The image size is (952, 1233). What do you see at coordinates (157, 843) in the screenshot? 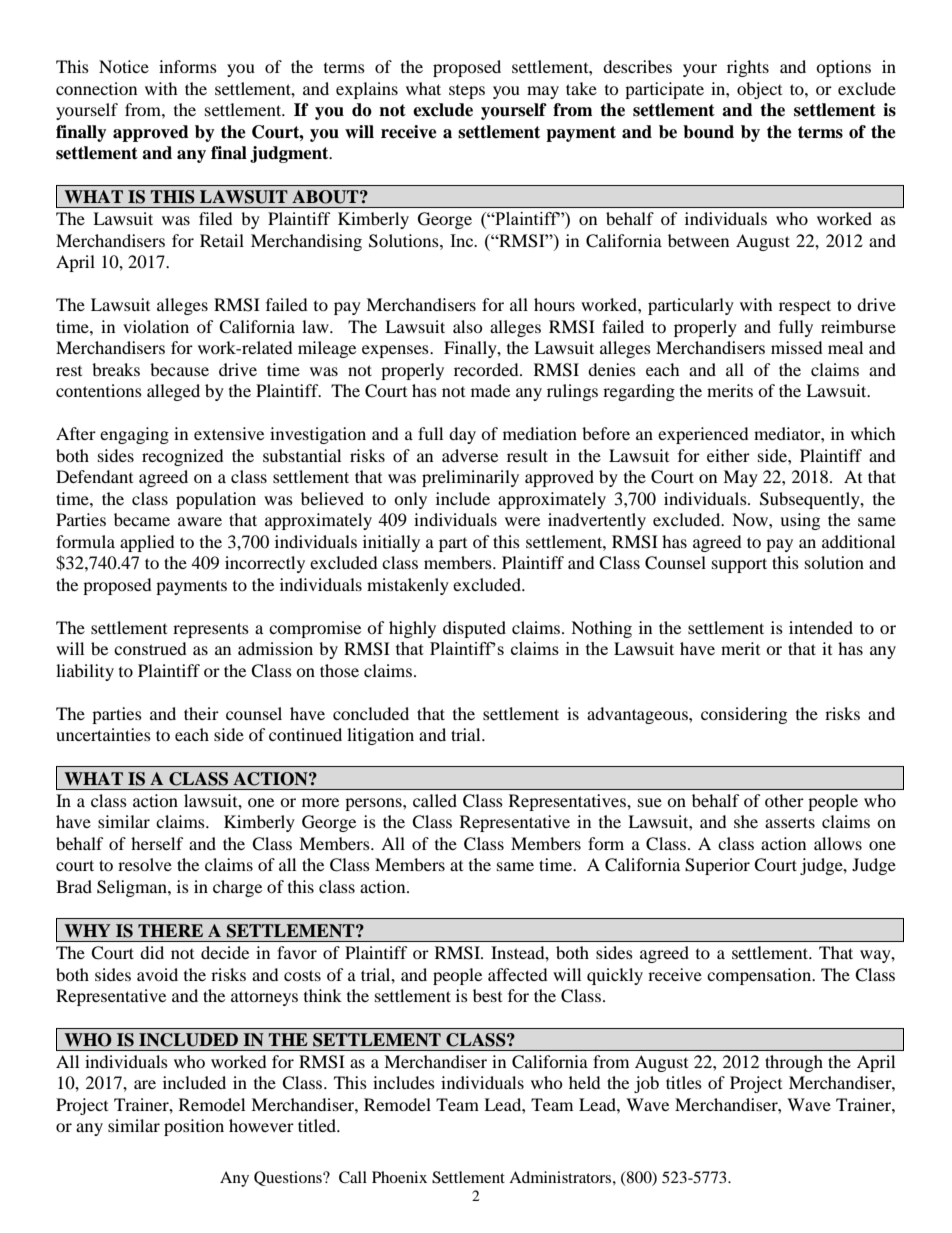
I see `herself` at bounding box center [157, 843].
